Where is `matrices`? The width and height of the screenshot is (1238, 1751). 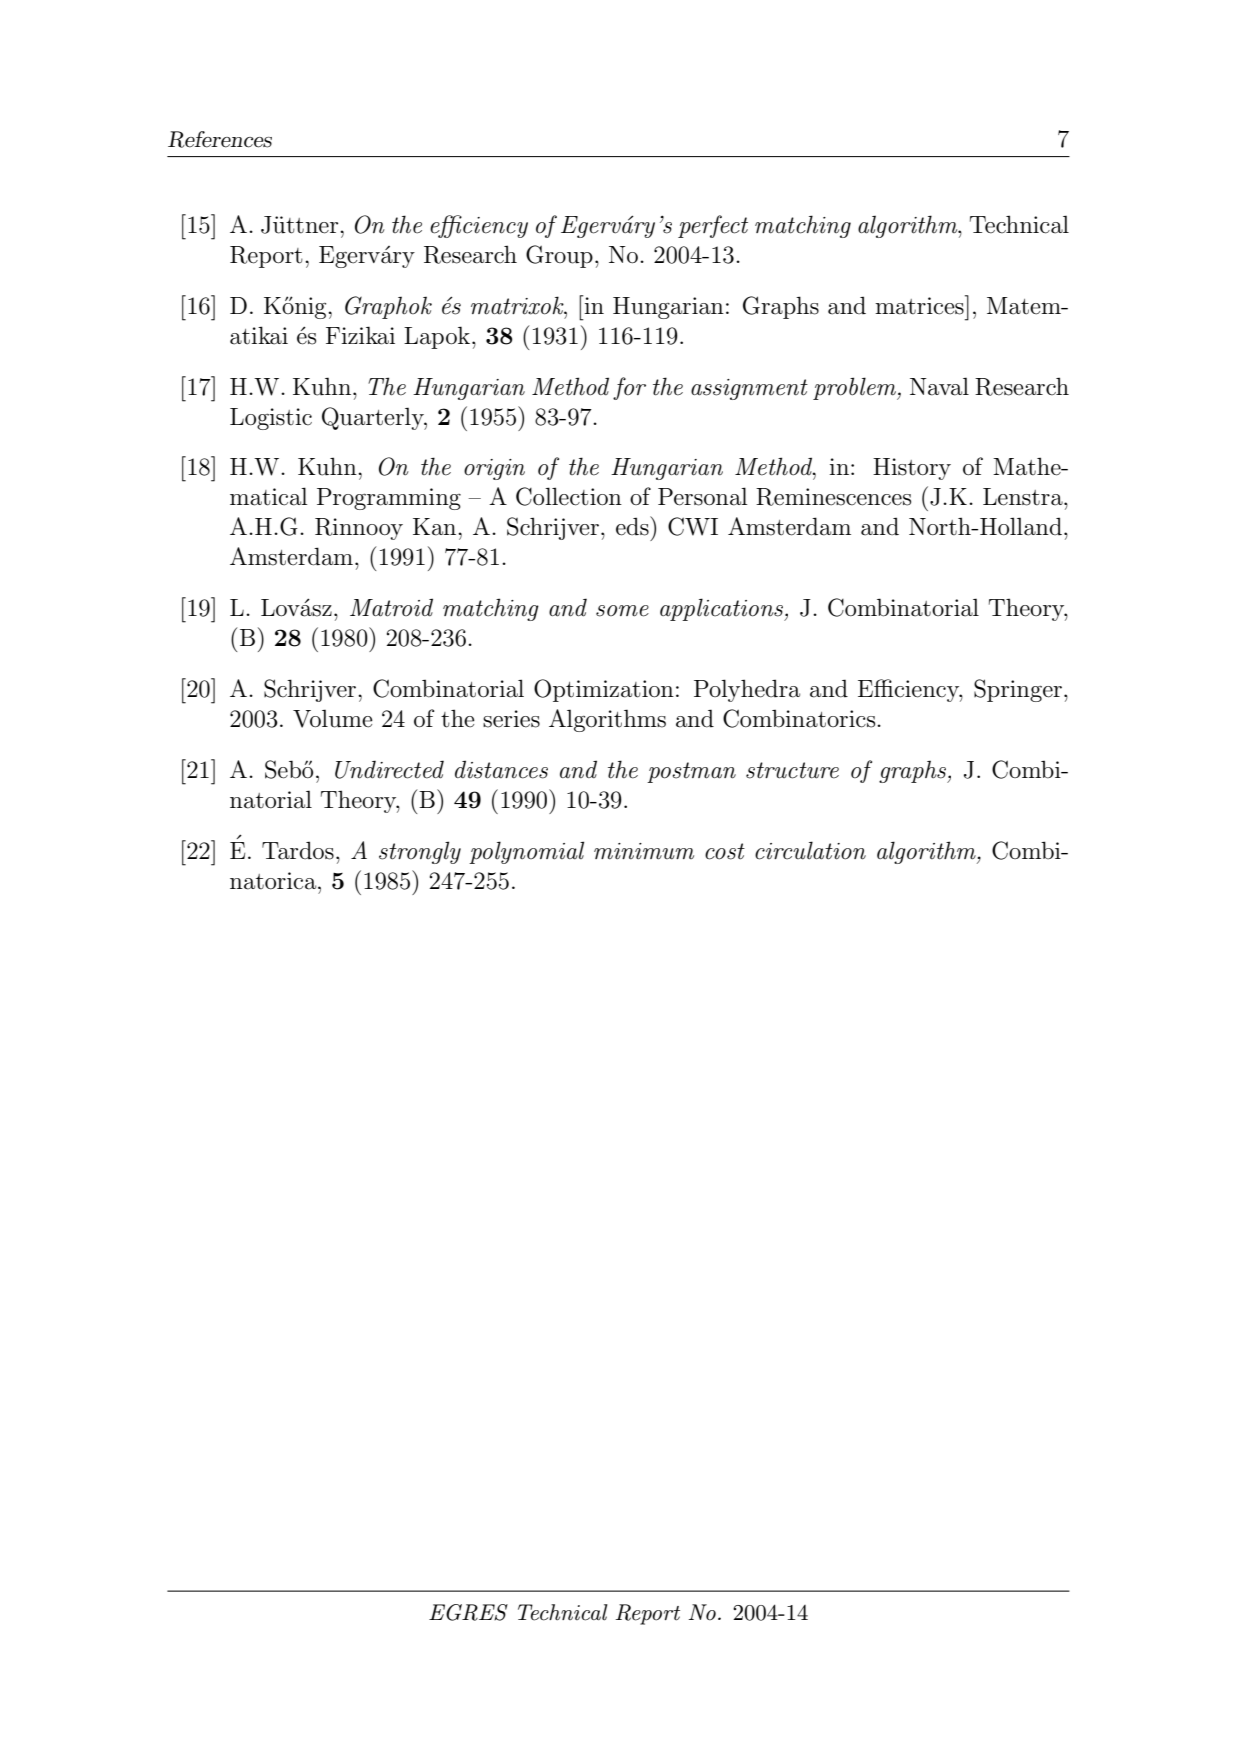
matrices is located at coordinates (920, 305).
